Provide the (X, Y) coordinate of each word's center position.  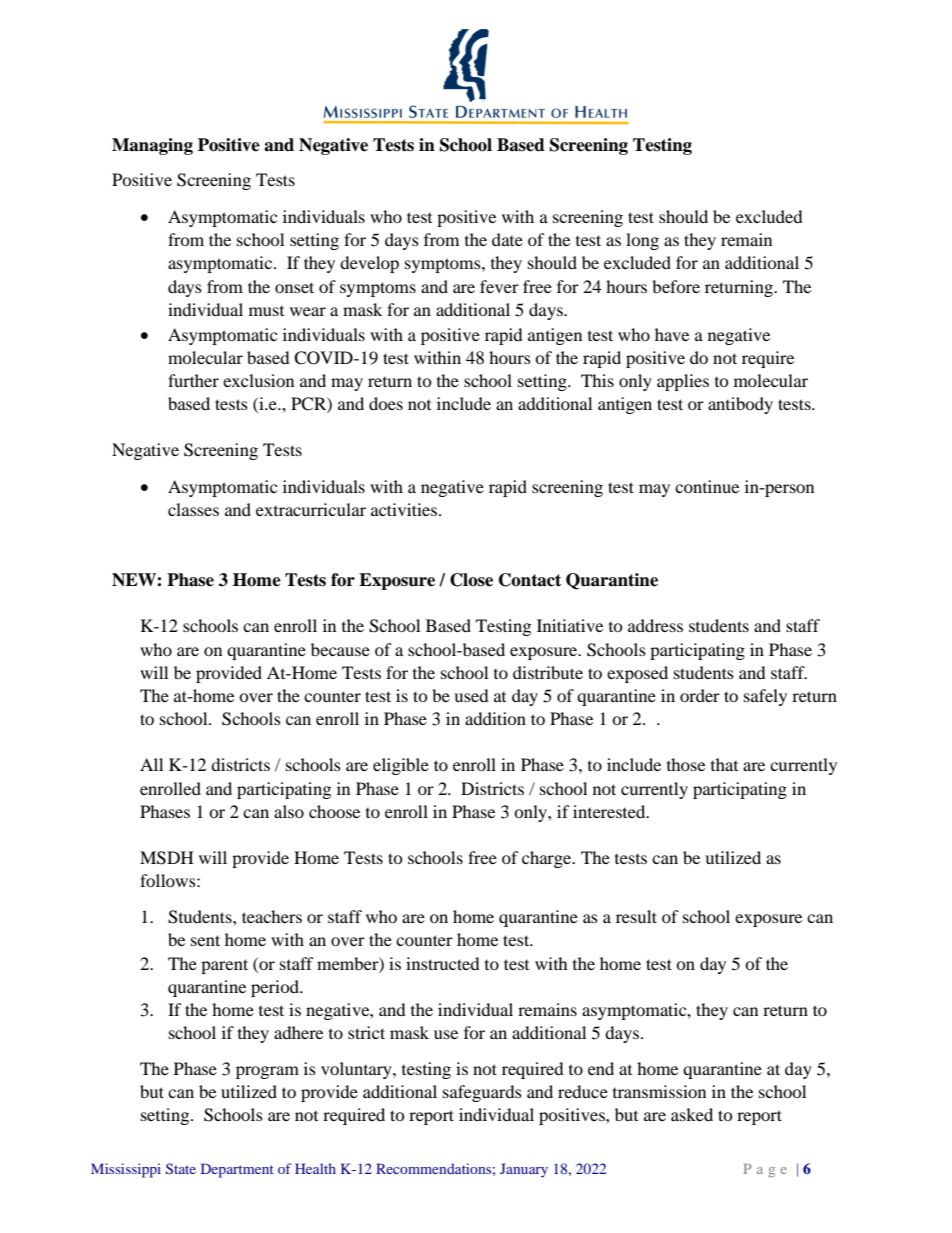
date (507, 239)
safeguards (482, 1093)
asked (692, 1114)
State (181, 1168)
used (471, 695)
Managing (152, 146)
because (340, 649)
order (700, 695)
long (642, 241)
